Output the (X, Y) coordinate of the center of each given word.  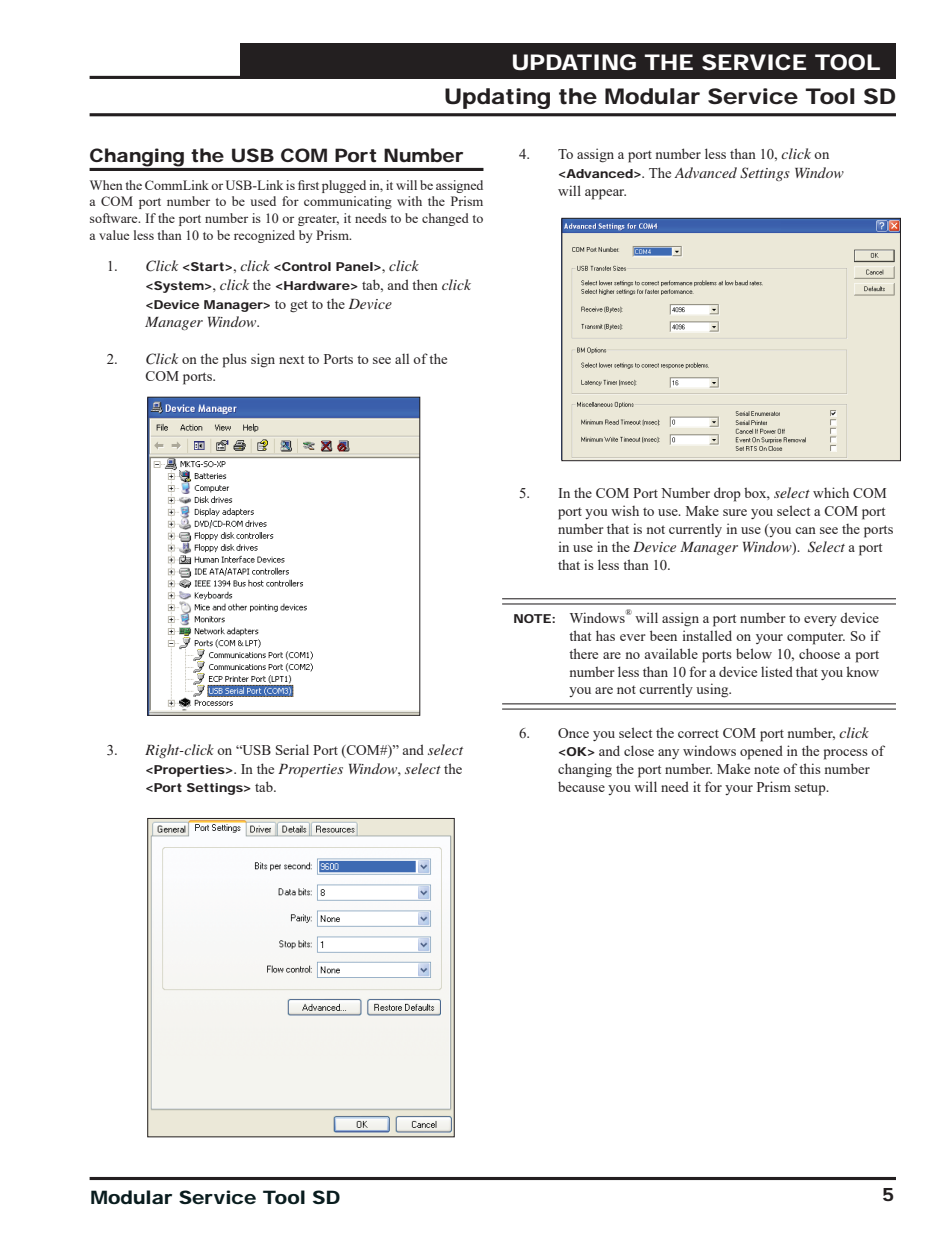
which (831, 492)
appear (605, 194)
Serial (292, 749)
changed (445, 219)
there (583, 653)
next (291, 359)
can (805, 530)
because (581, 786)
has (605, 635)
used (263, 201)
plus (235, 361)
